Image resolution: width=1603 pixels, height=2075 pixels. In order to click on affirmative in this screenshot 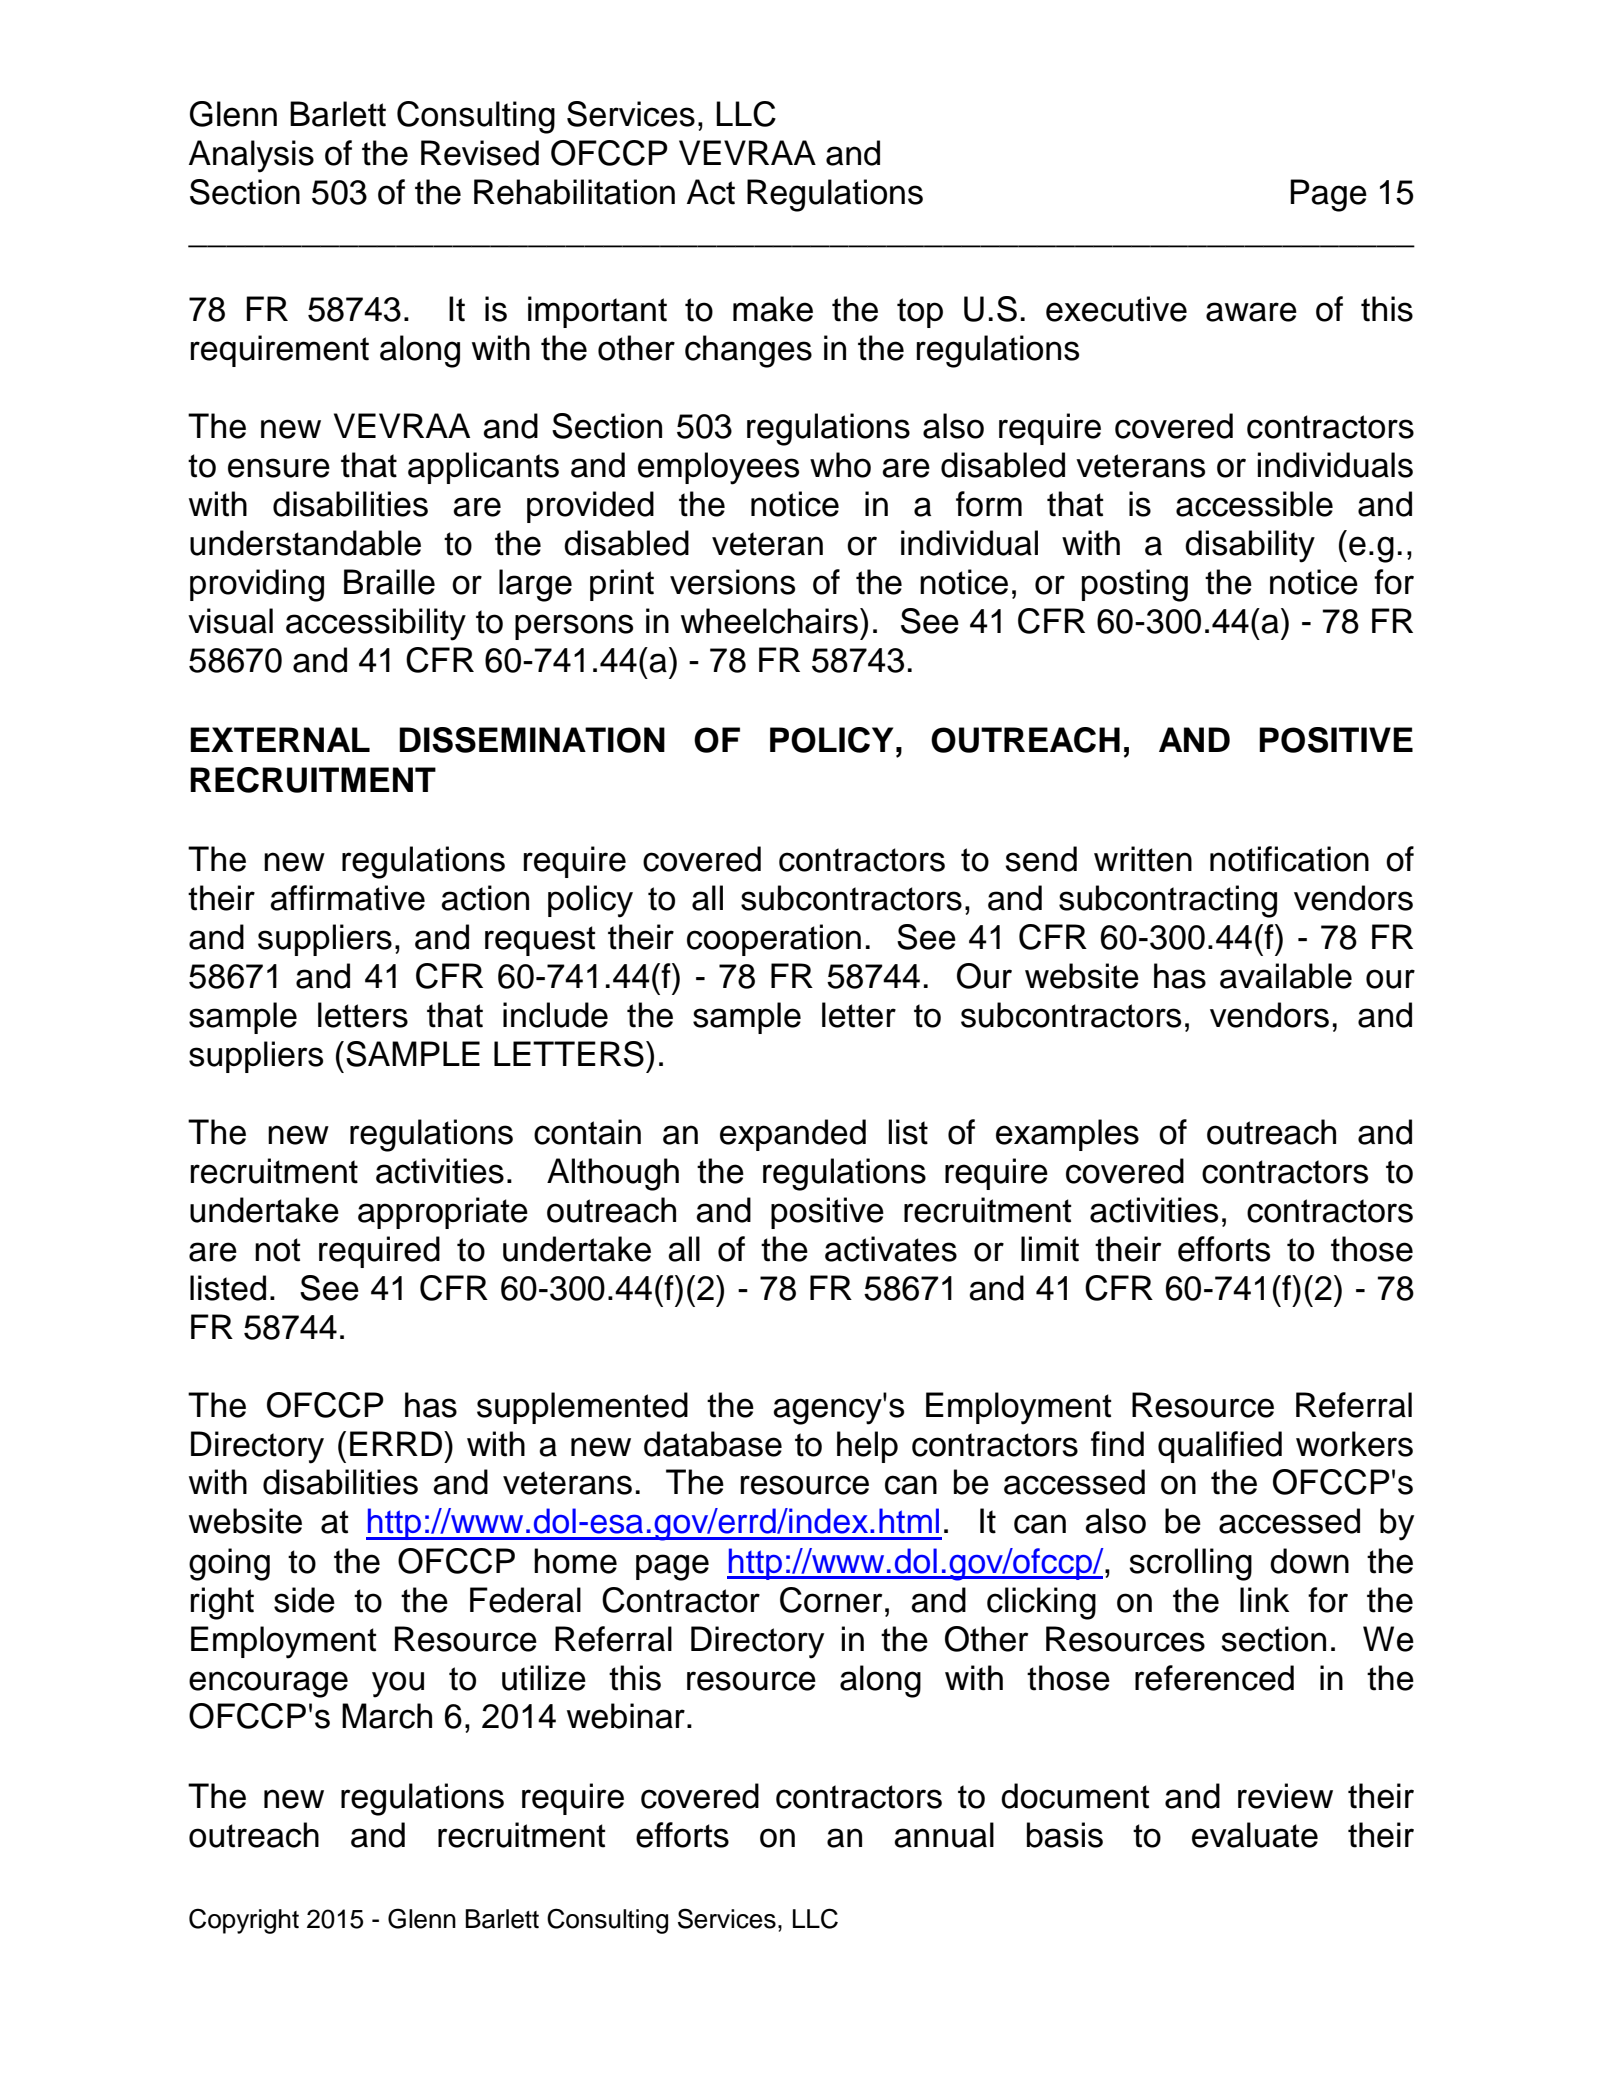, I will do `click(347, 898)`.
